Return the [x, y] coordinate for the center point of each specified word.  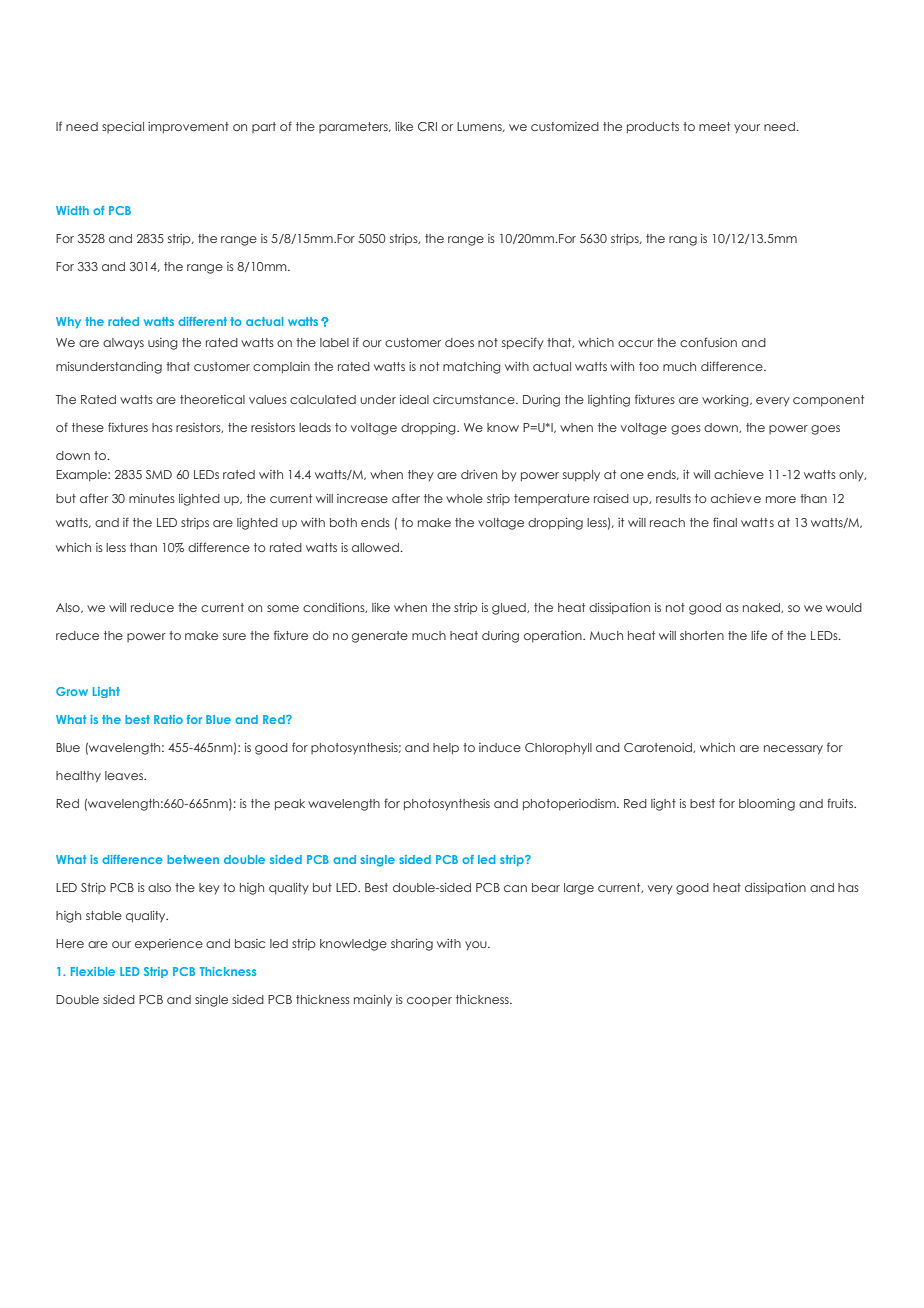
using [163, 344]
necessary [793, 750]
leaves [125, 775]
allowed [375, 547]
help [446, 748]
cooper [429, 1001]
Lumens [480, 127]
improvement [188, 127]
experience [169, 944]
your [747, 128]
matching [472, 368]
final [725, 522]
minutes [152, 498]
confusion [708, 342]
